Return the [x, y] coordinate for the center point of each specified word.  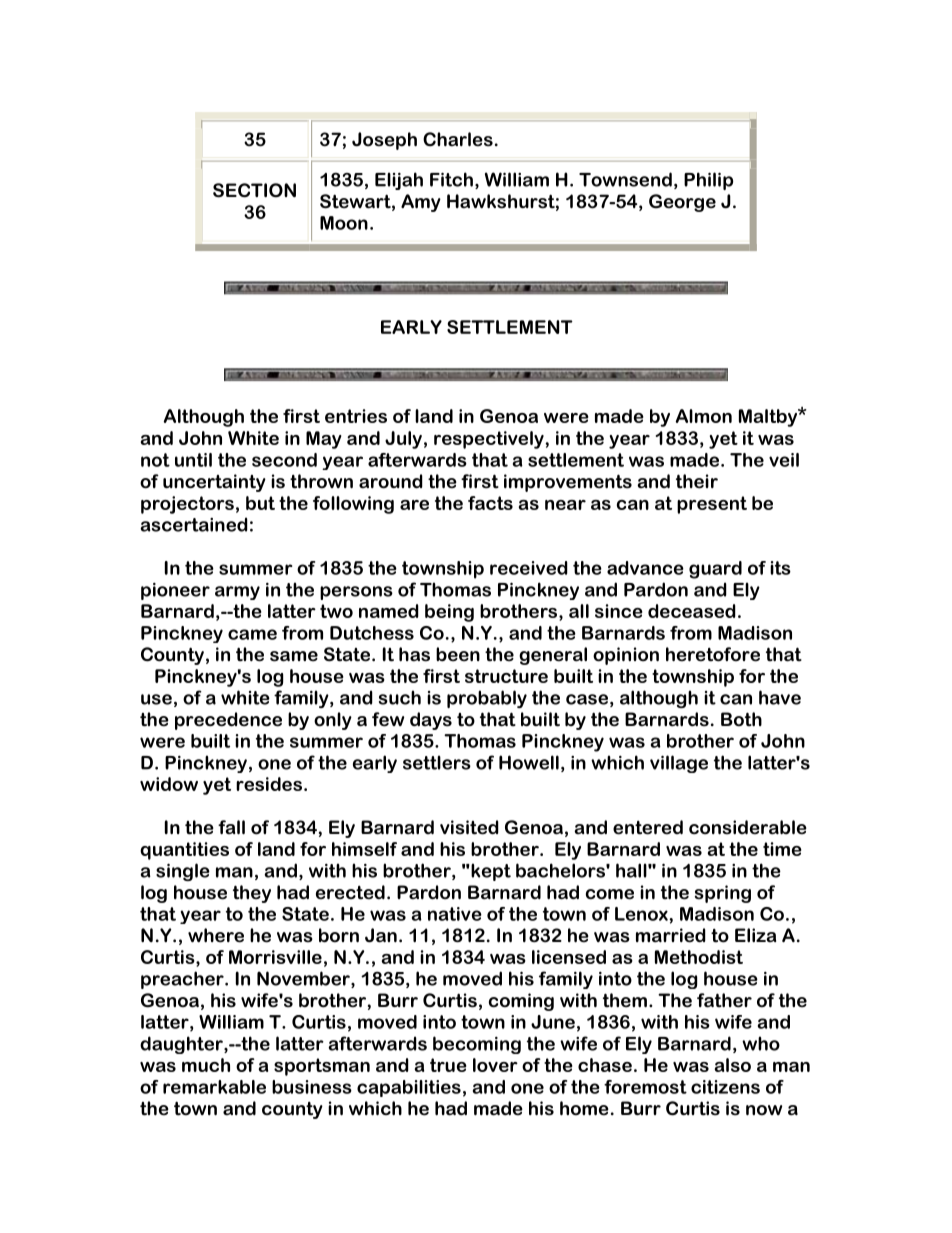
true [448, 1065]
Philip [708, 181]
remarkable [214, 1087]
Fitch [451, 179]
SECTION [254, 190]
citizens [725, 1087]
